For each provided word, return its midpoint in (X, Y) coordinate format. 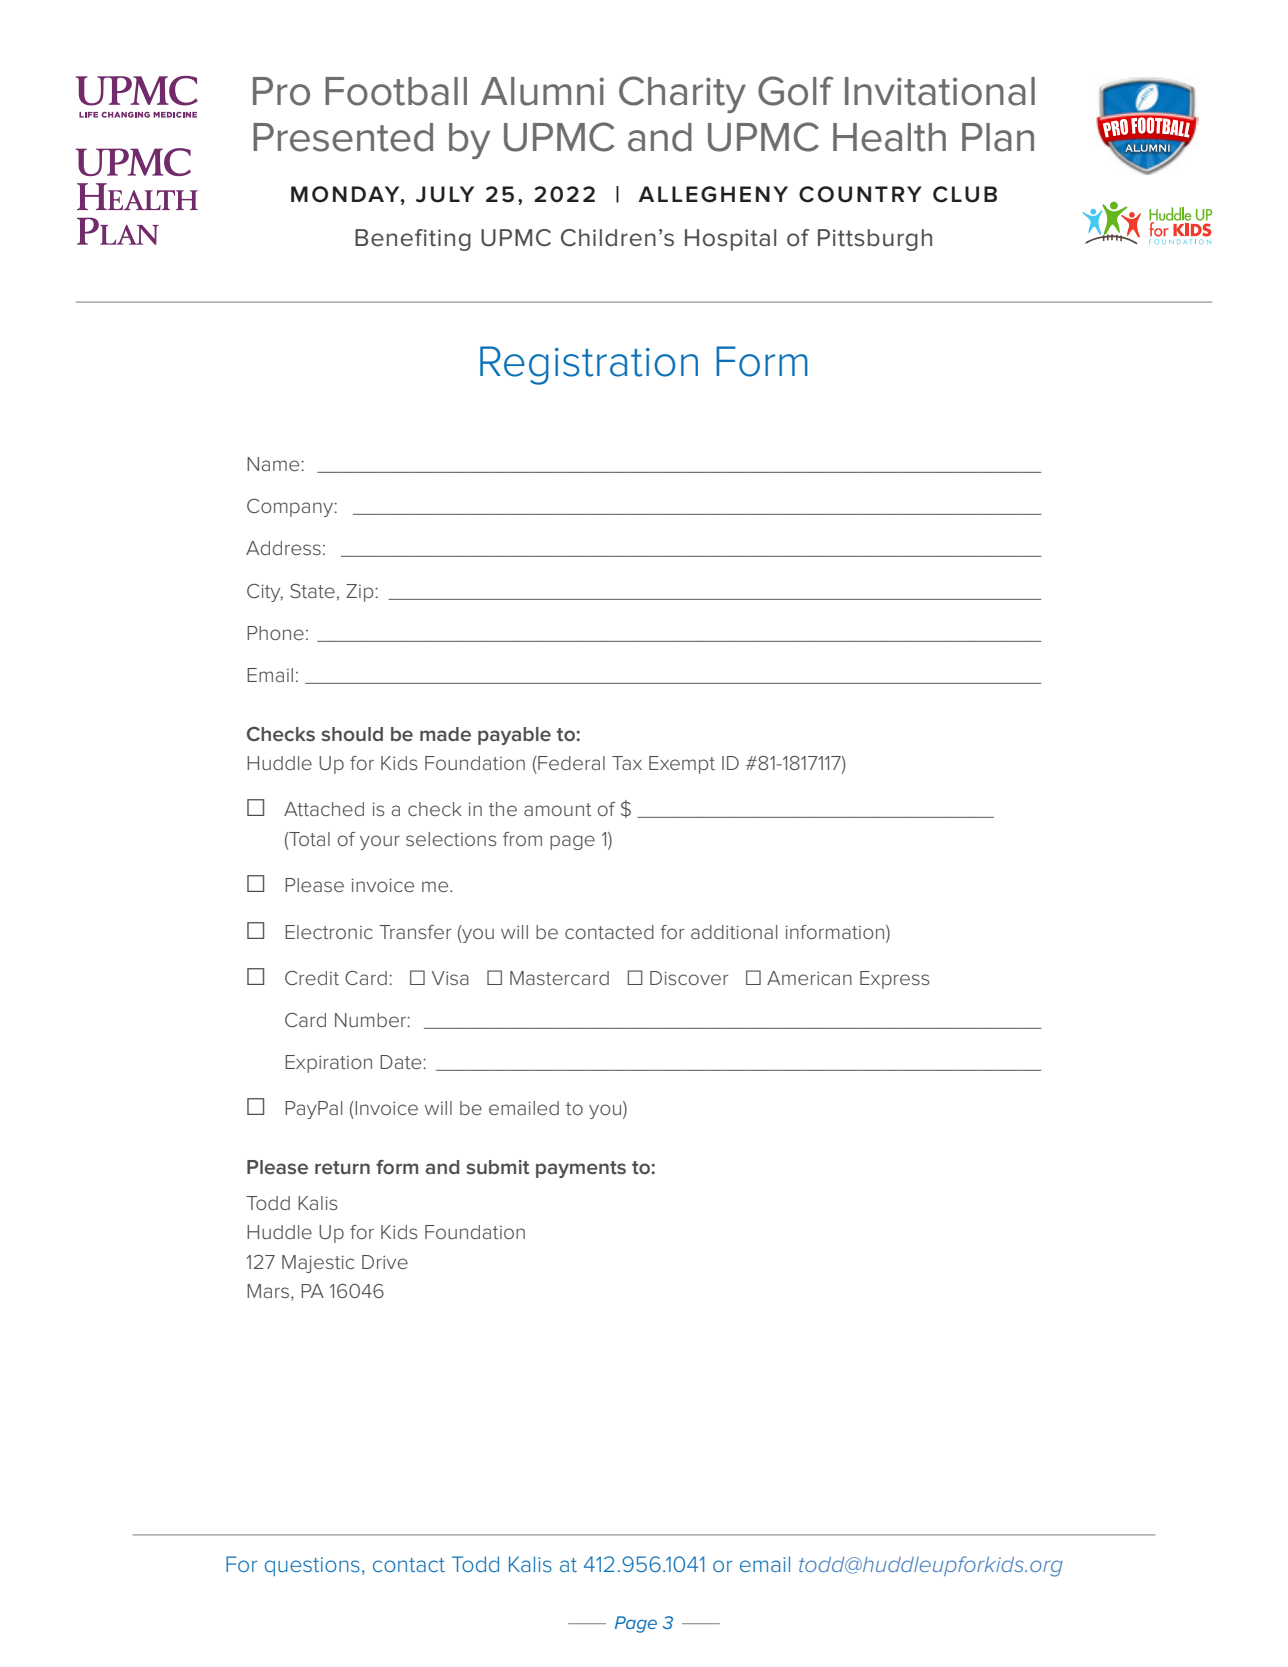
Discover (689, 978)
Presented (343, 137)
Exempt (682, 765)
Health (889, 137)
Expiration (328, 1064)
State (312, 591)
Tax (627, 763)
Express (895, 980)
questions (312, 1566)
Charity (682, 94)
